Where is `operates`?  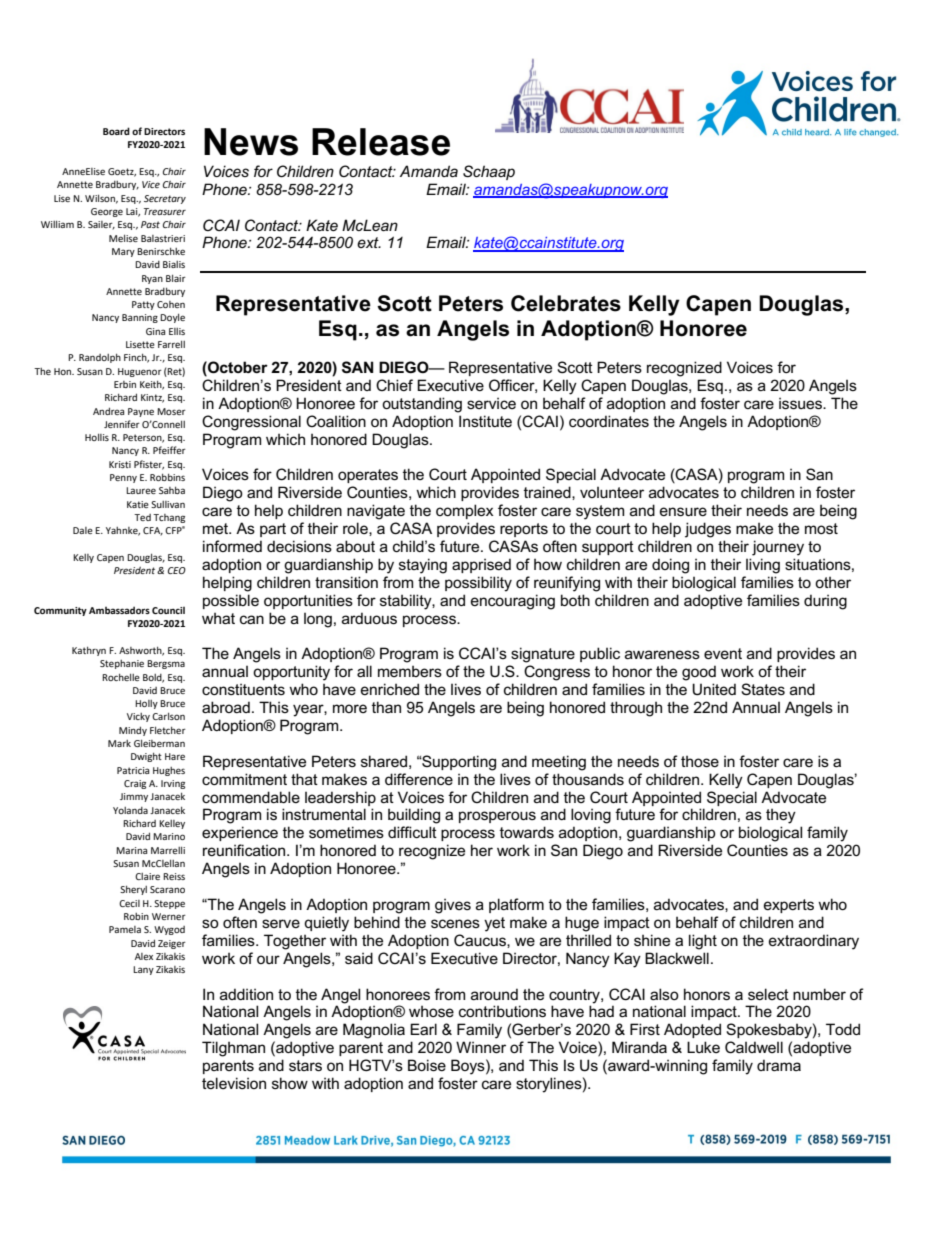 operates is located at coordinates (368, 476).
